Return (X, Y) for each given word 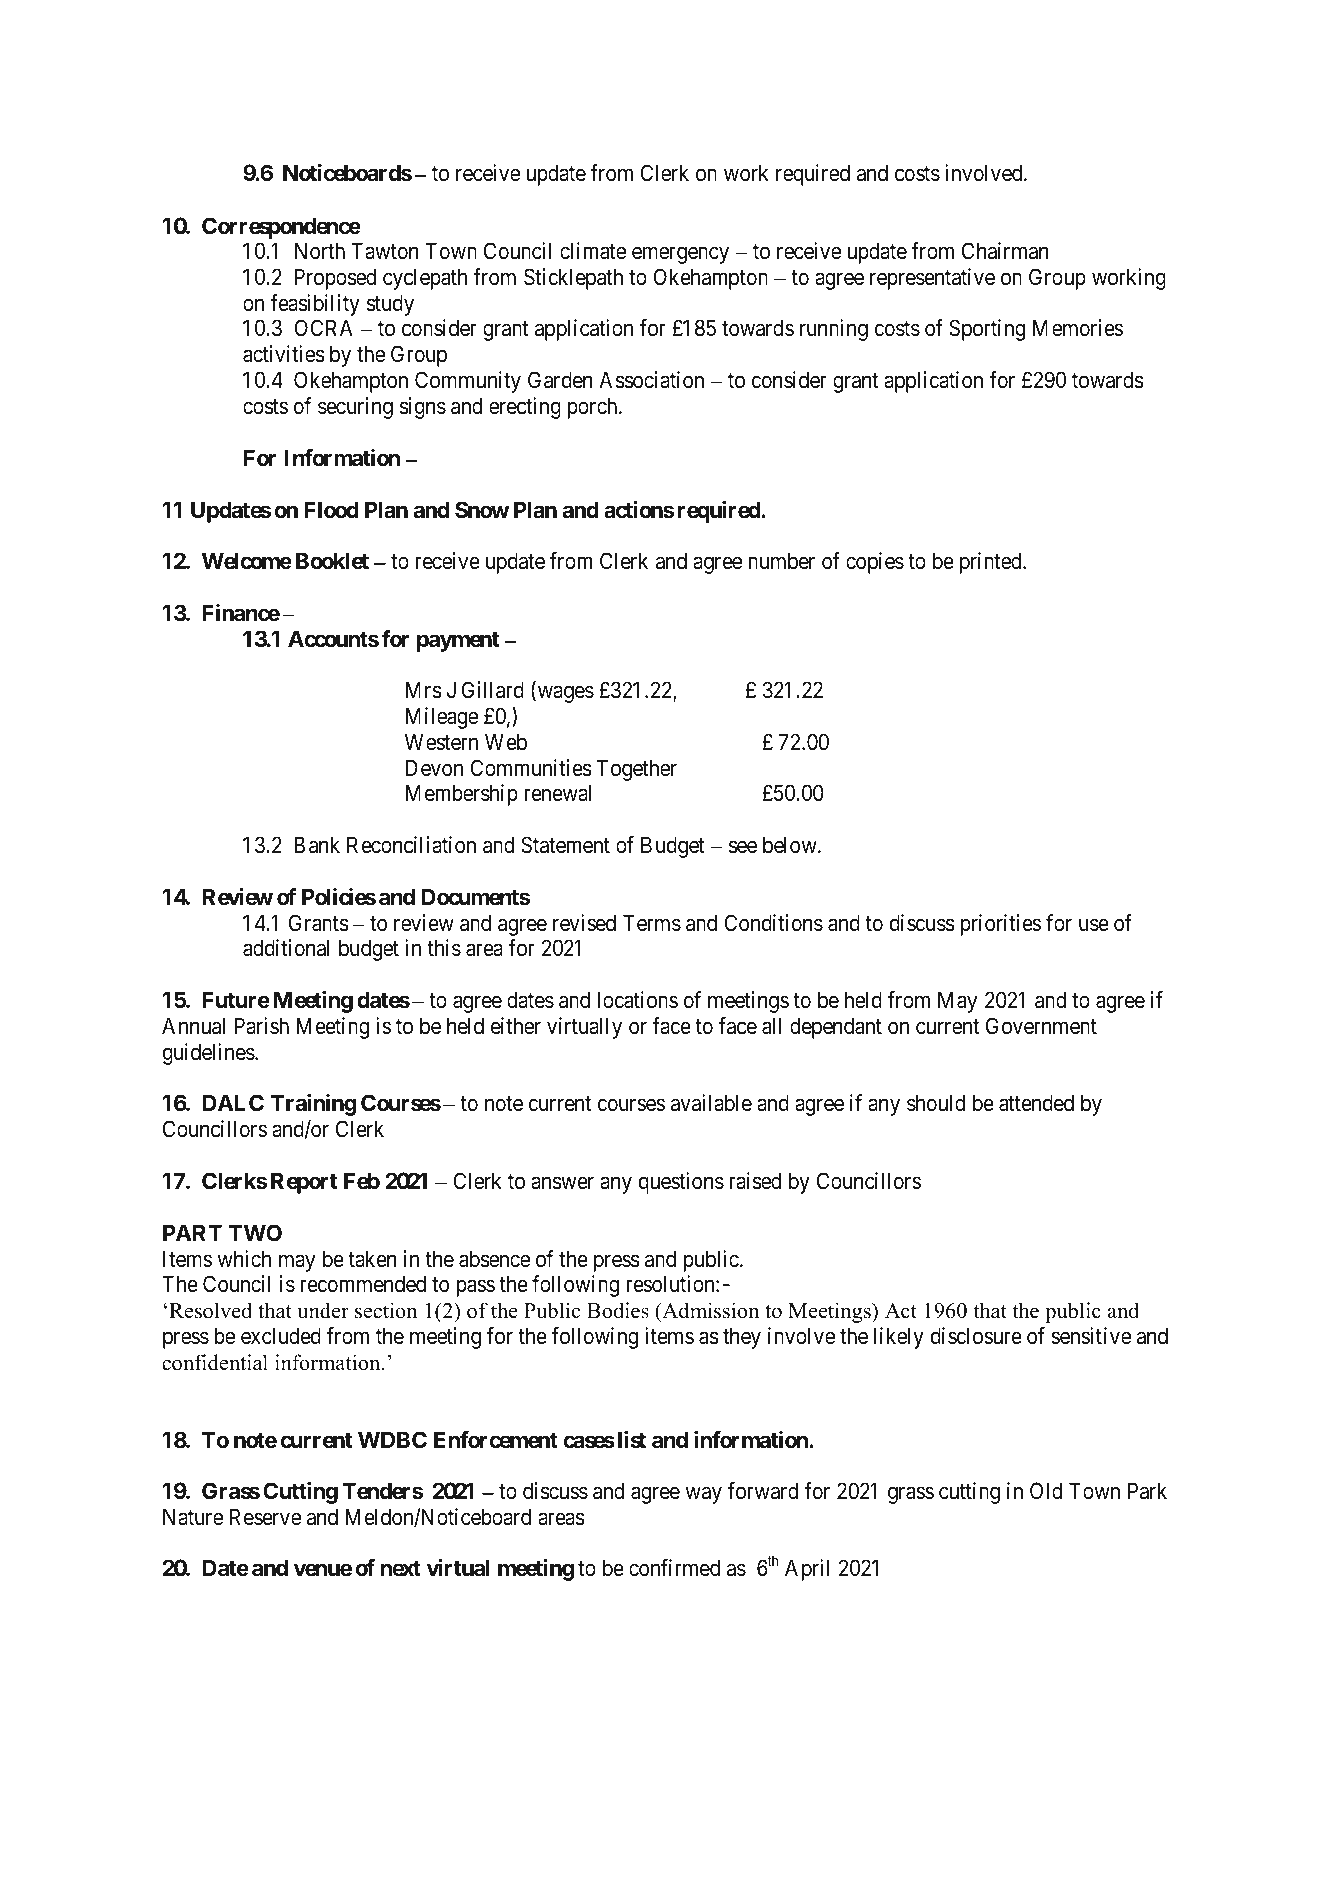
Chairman (1005, 251)
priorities (1000, 925)
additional (286, 948)
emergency (680, 255)
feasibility (315, 305)
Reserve (265, 1517)
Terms (652, 923)
